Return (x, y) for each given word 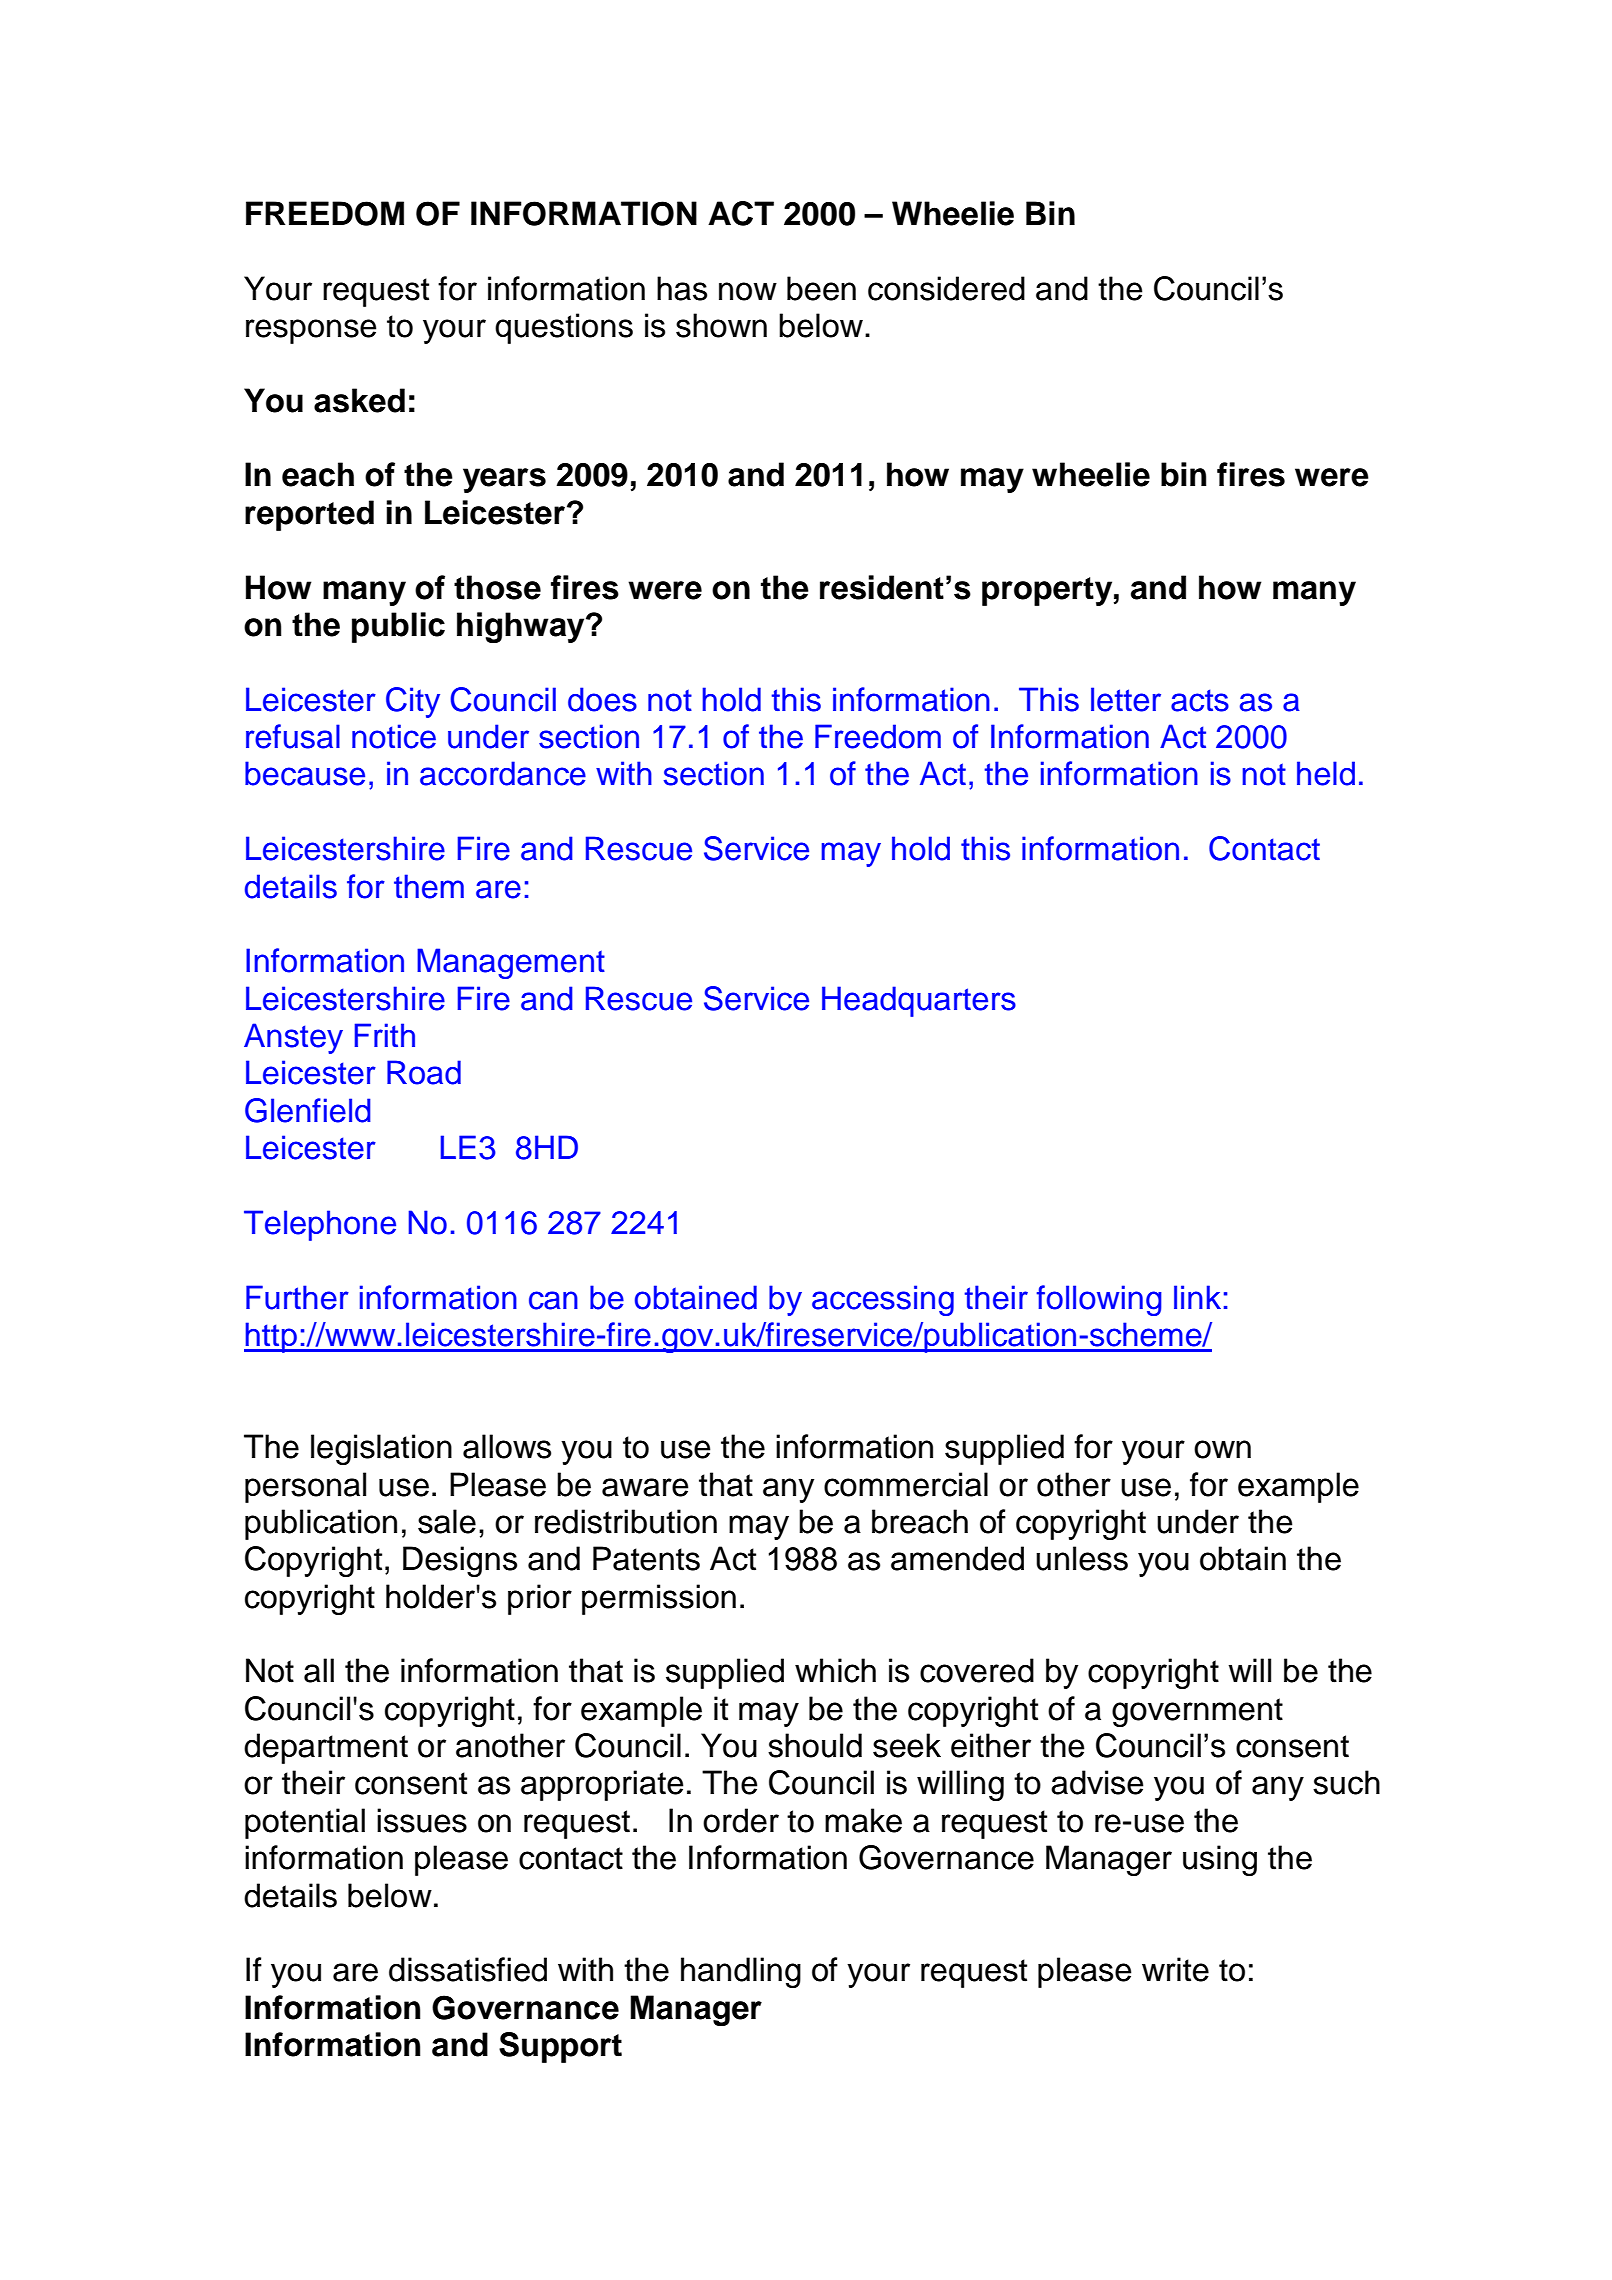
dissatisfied (468, 1969)
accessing (883, 1300)
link (1197, 1297)
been (821, 288)
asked (359, 400)
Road (424, 1072)
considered (946, 288)
